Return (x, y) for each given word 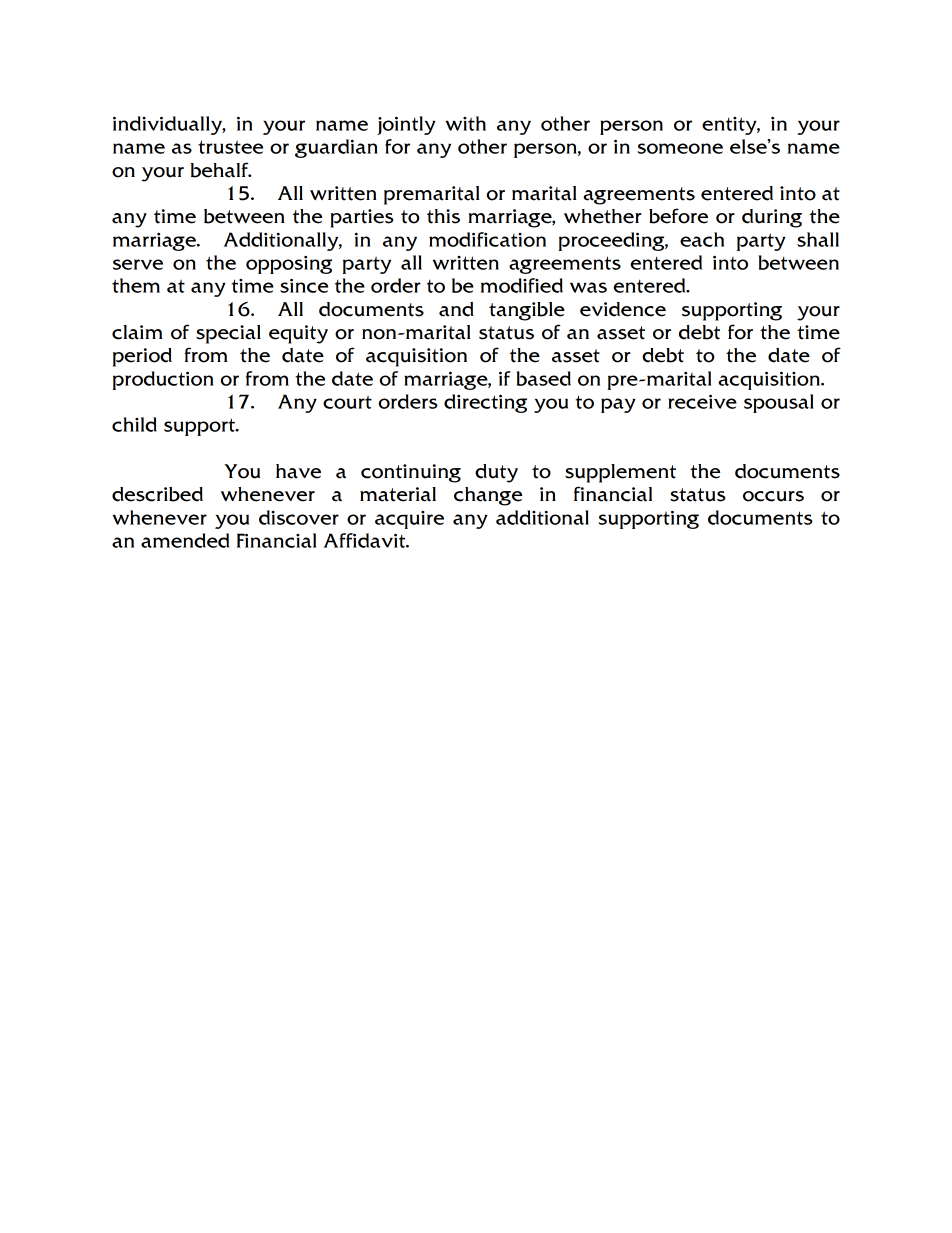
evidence (623, 309)
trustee (230, 147)
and (456, 309)
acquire (409, 520)
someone (680, 148)
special (228, 334)
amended (185, 540)
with (466, 123)
